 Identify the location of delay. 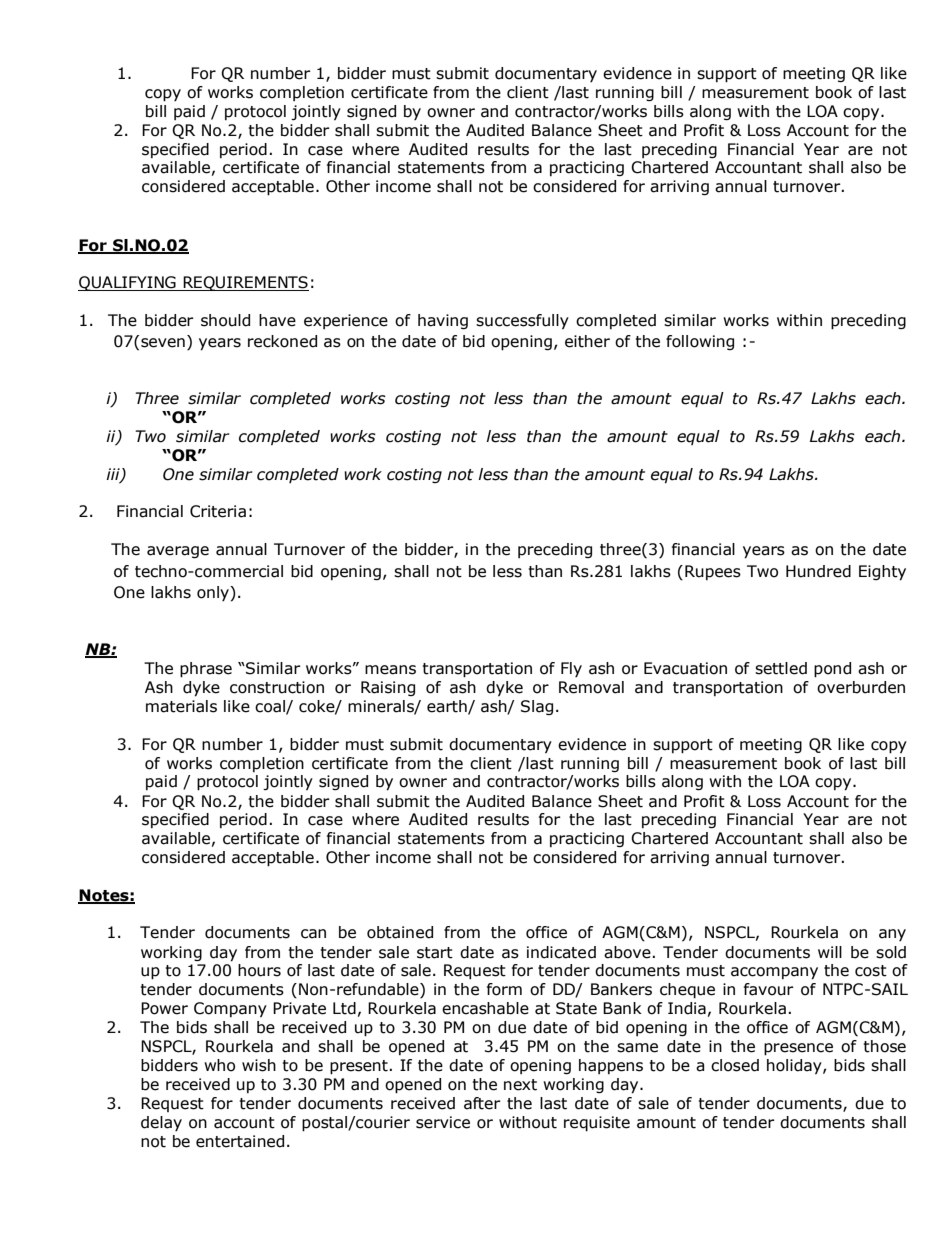
(161, 1123).
